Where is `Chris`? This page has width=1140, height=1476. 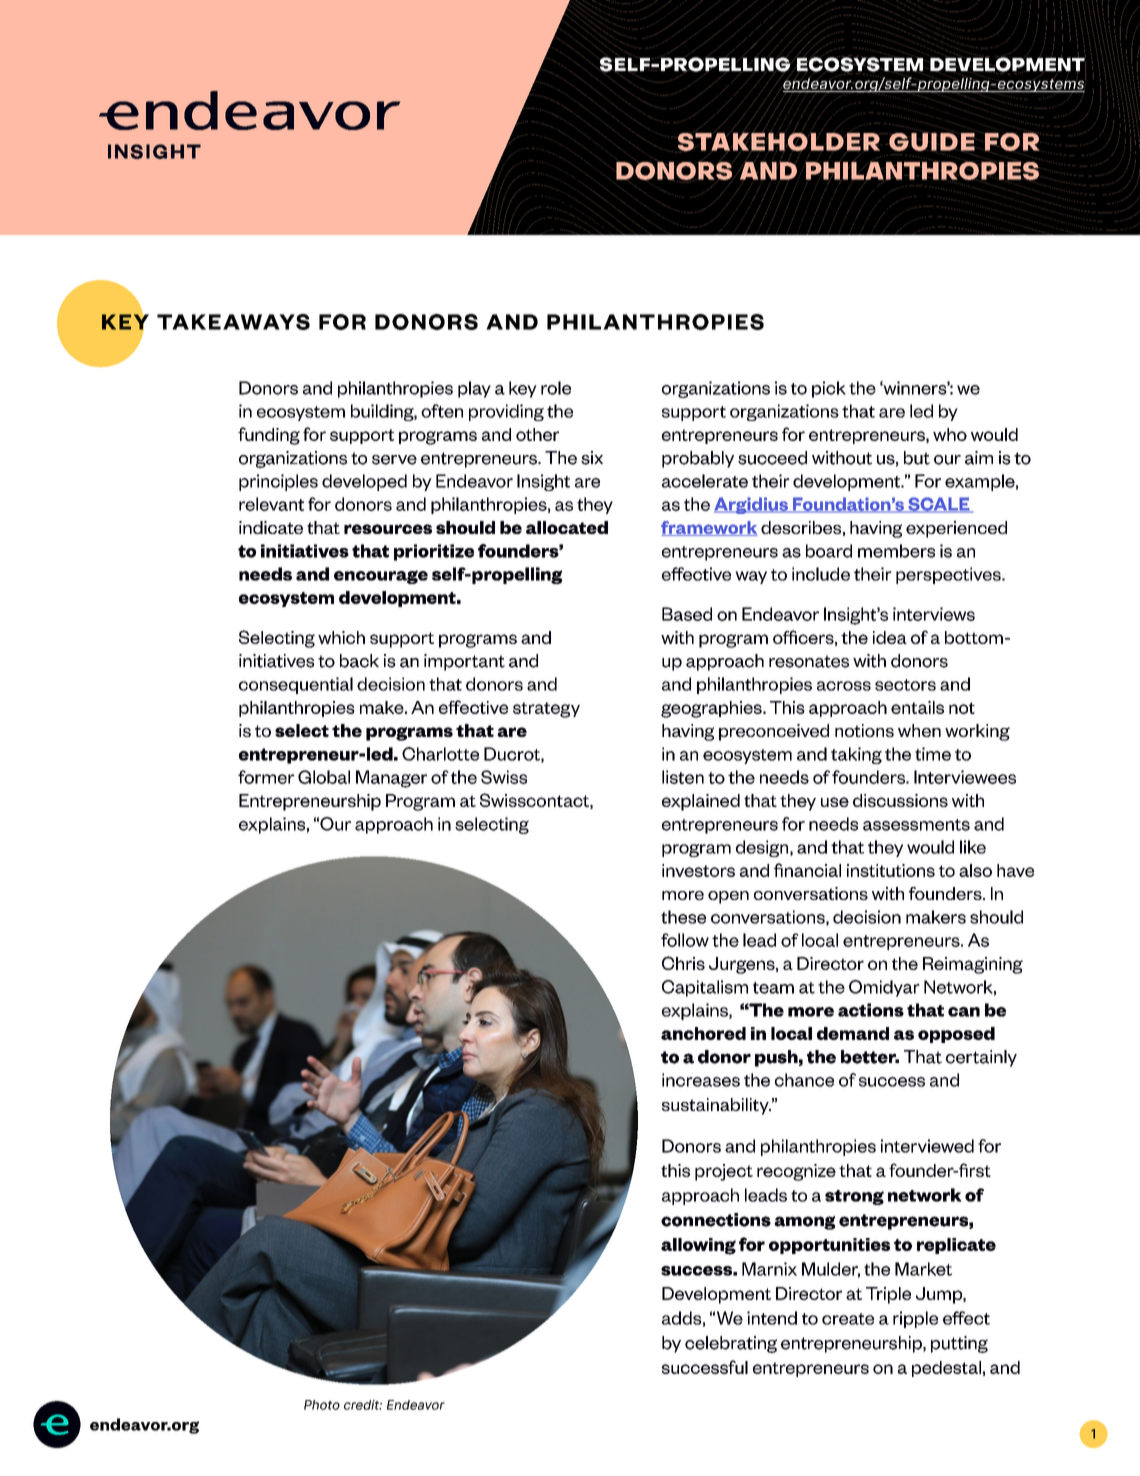 Chris is located at coordinates (683, 963).
